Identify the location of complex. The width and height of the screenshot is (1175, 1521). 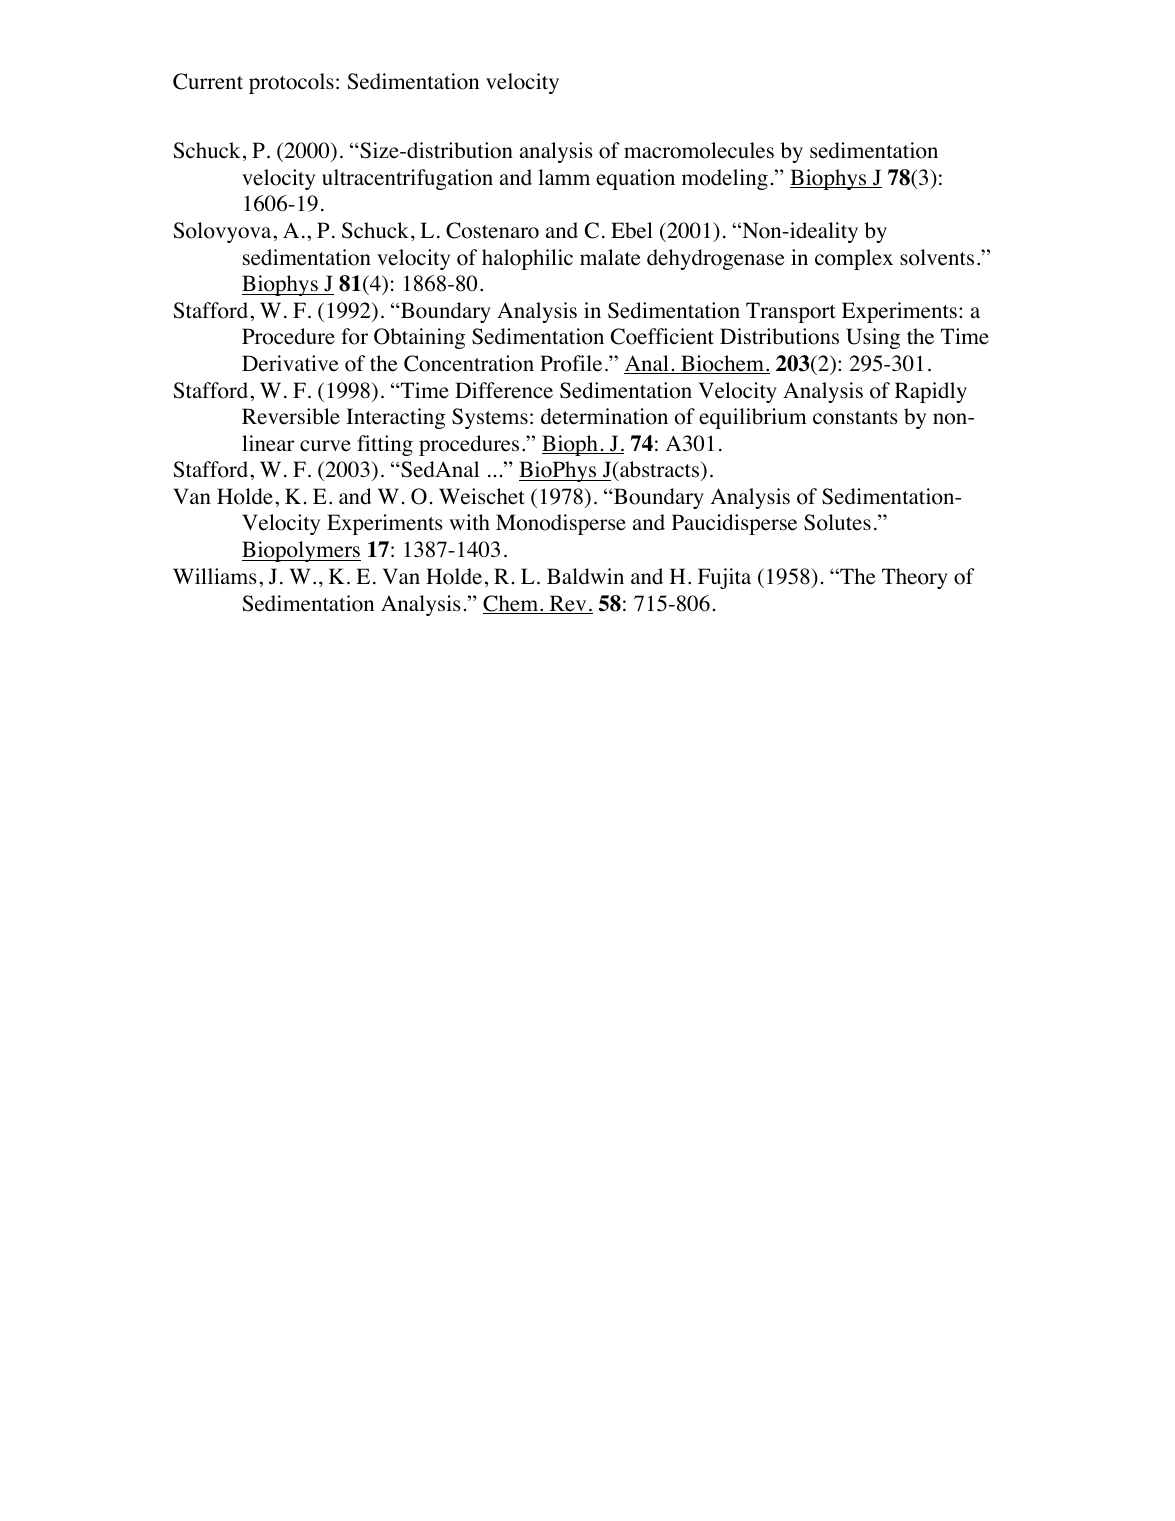
(854, 259).
